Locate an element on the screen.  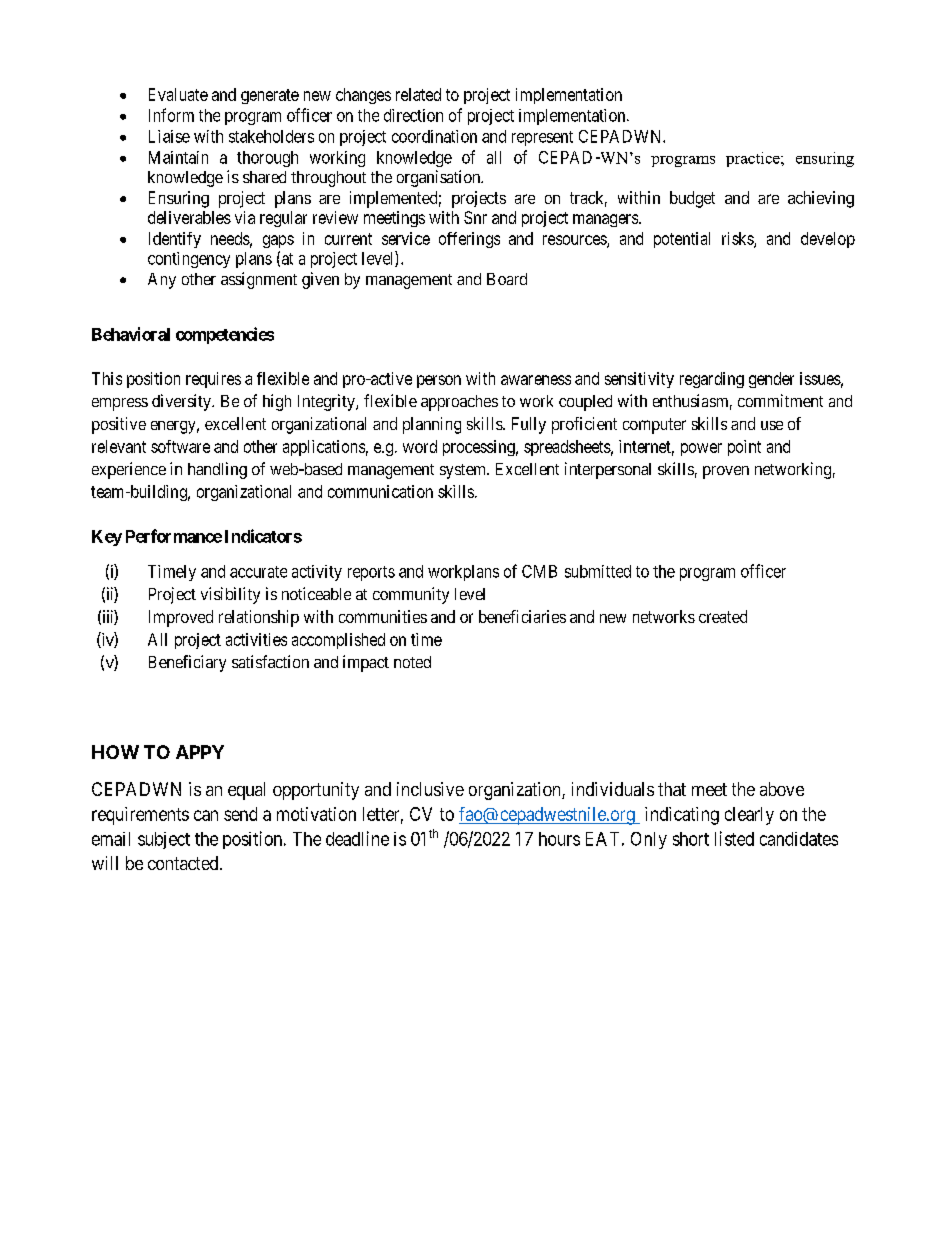
created is located at coordinates (723, 616).
